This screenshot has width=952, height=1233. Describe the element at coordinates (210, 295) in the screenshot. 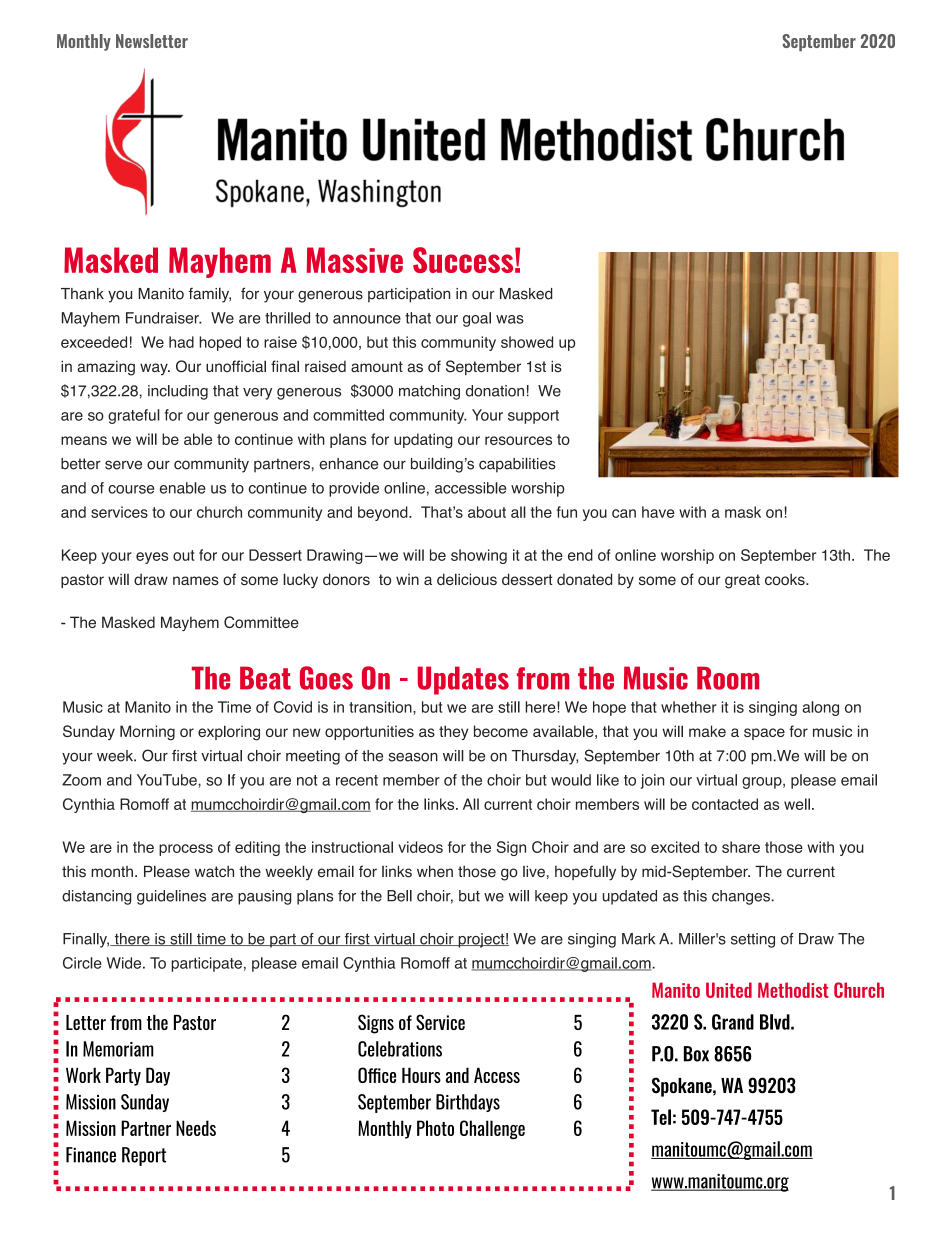

I see `family` at that location.
